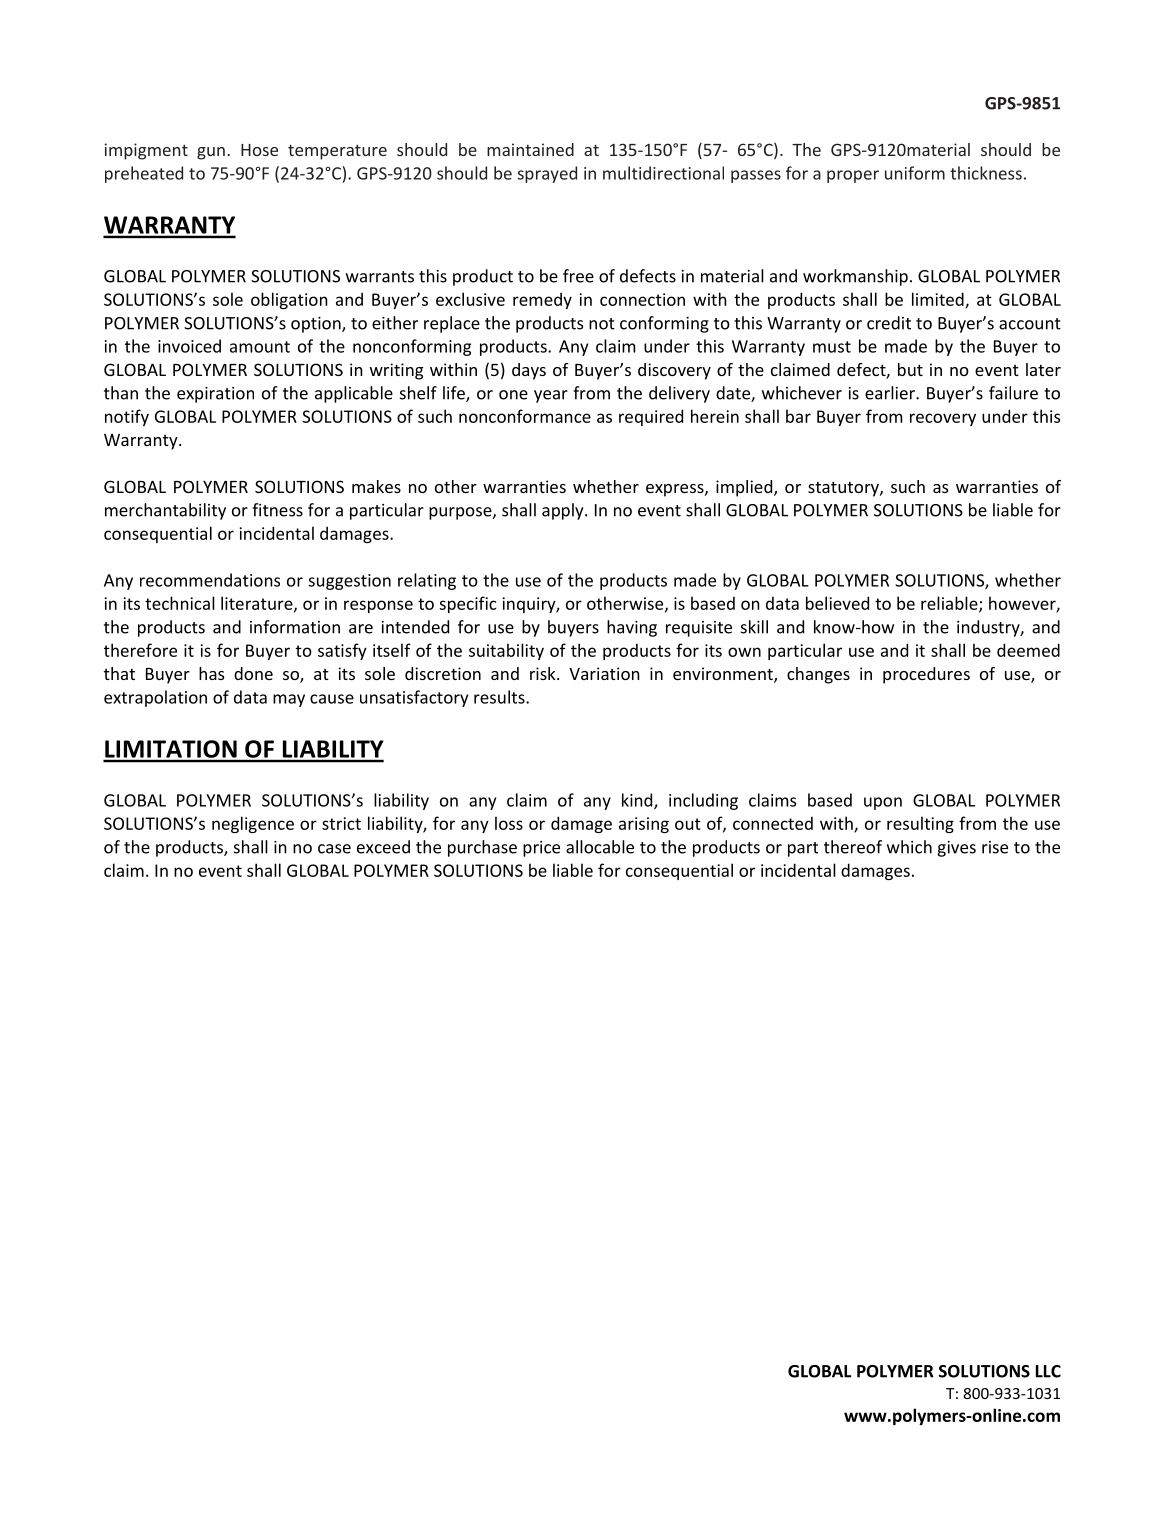 This image has height=1518, width=1173. What do you see at coordinates (547, 174) in the image?
I see `sprayed` at bounding box center [547, 174].
